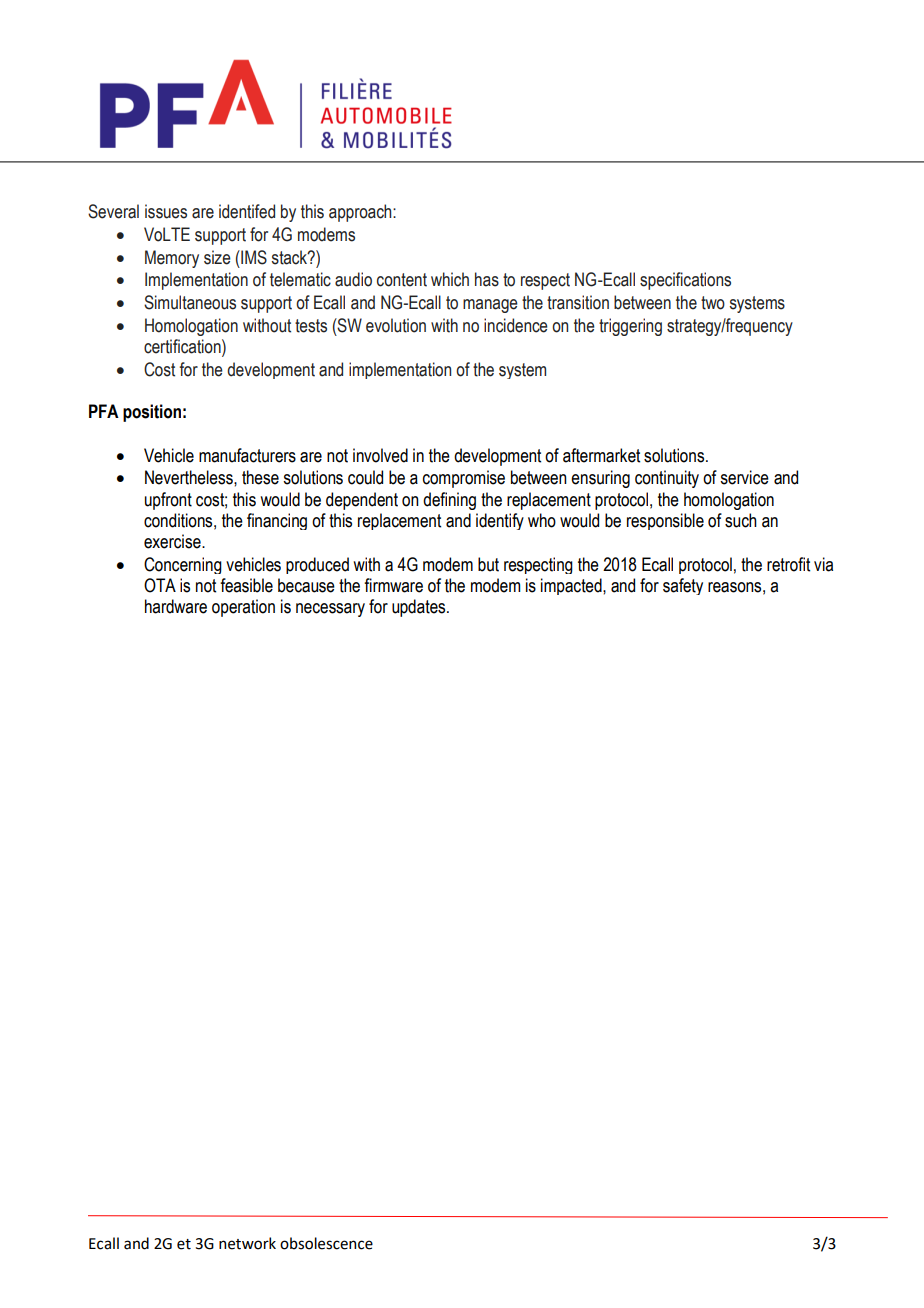 The image size is (924, 1308). What do you see at coordinates (172, 259) in the screenshot?
I see `Memory` at bounding box center [172, 259].
